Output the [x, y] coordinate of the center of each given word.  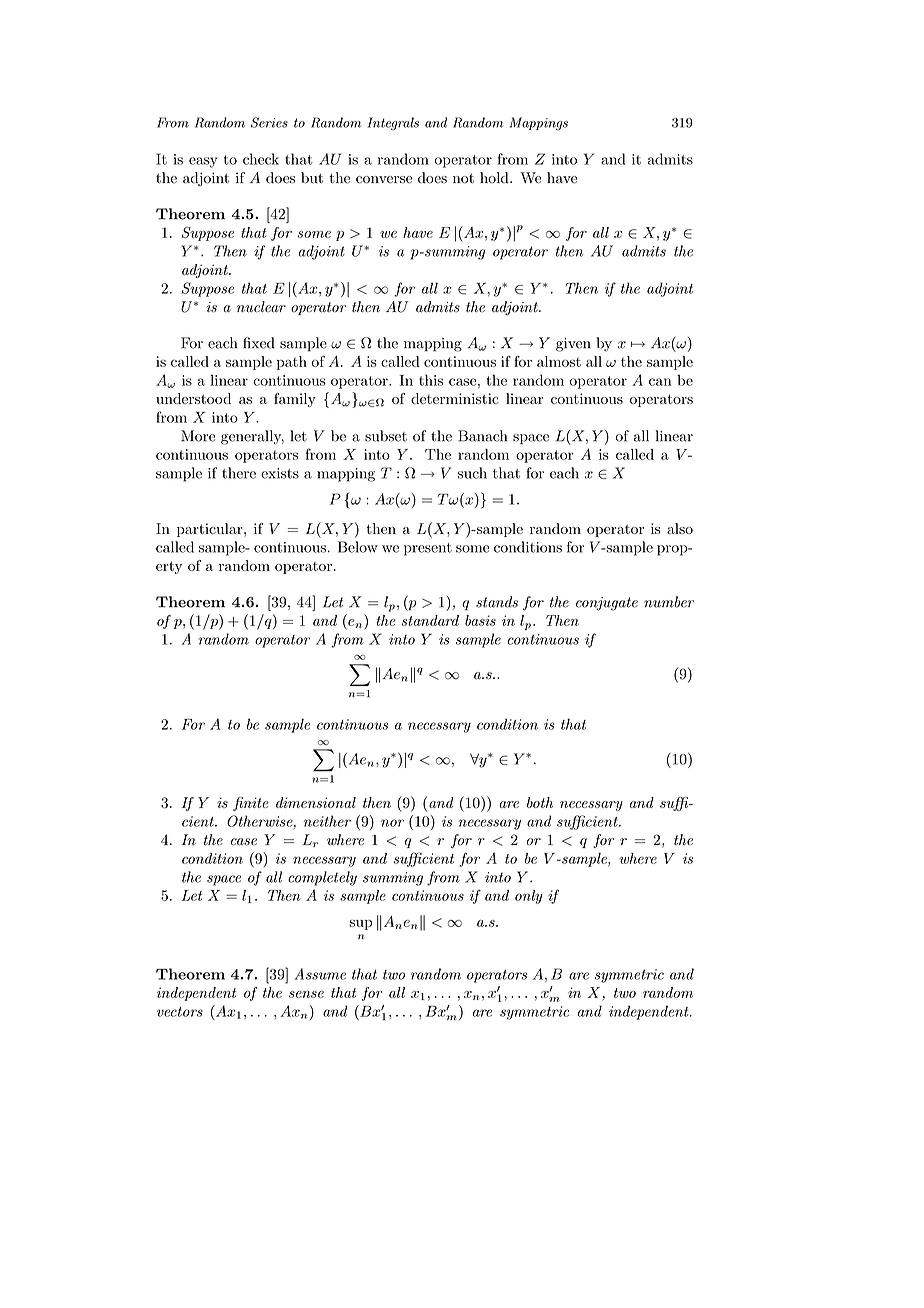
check [261, 159]
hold [495, 178]
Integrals [393, 123]
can [660, 382]
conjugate [607, 604]
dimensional [316, 802]
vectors [180, 1012]
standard [430, 620]
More [198, 436]
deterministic [455, 398]
